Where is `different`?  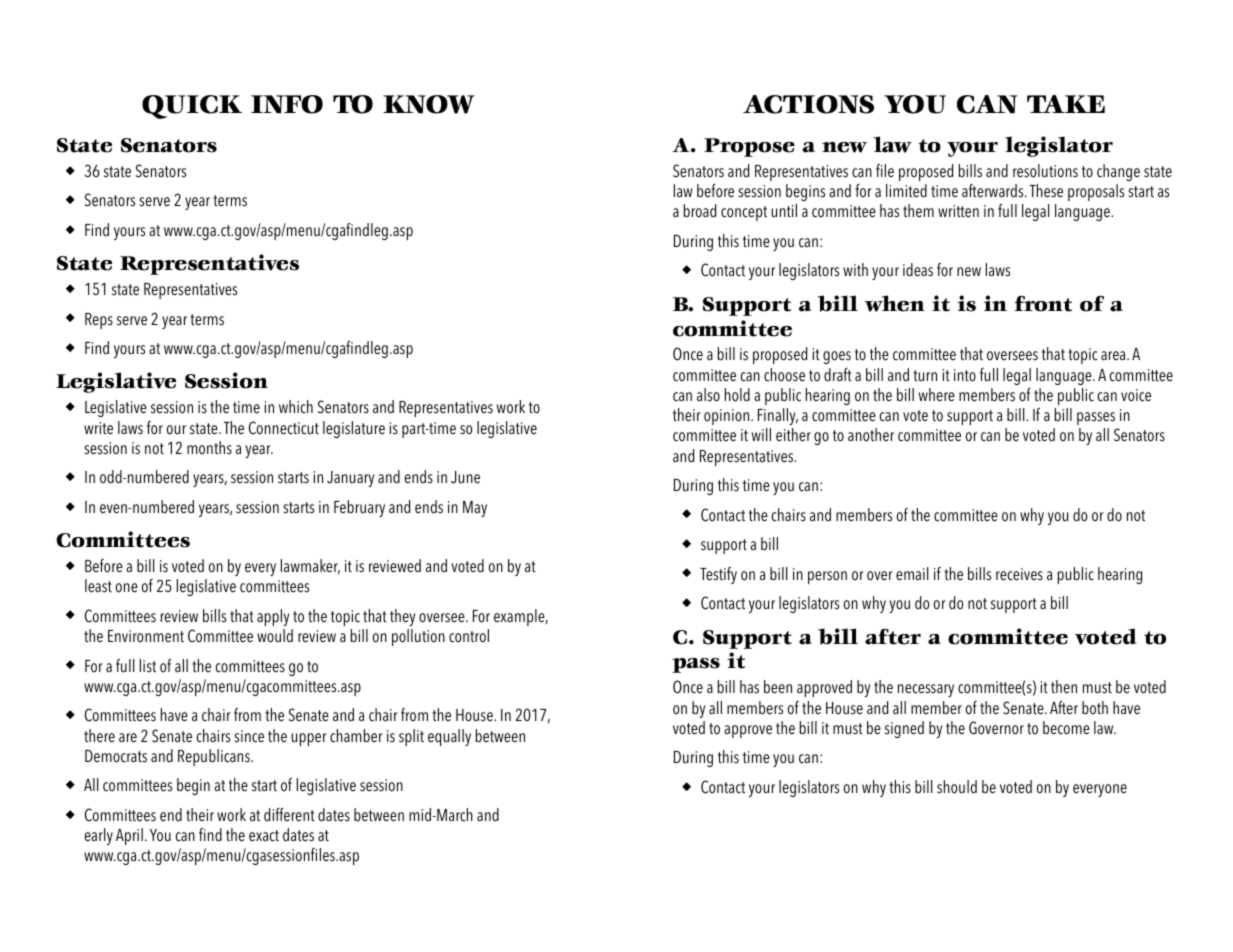
different is located at coordinates (289, 815).
